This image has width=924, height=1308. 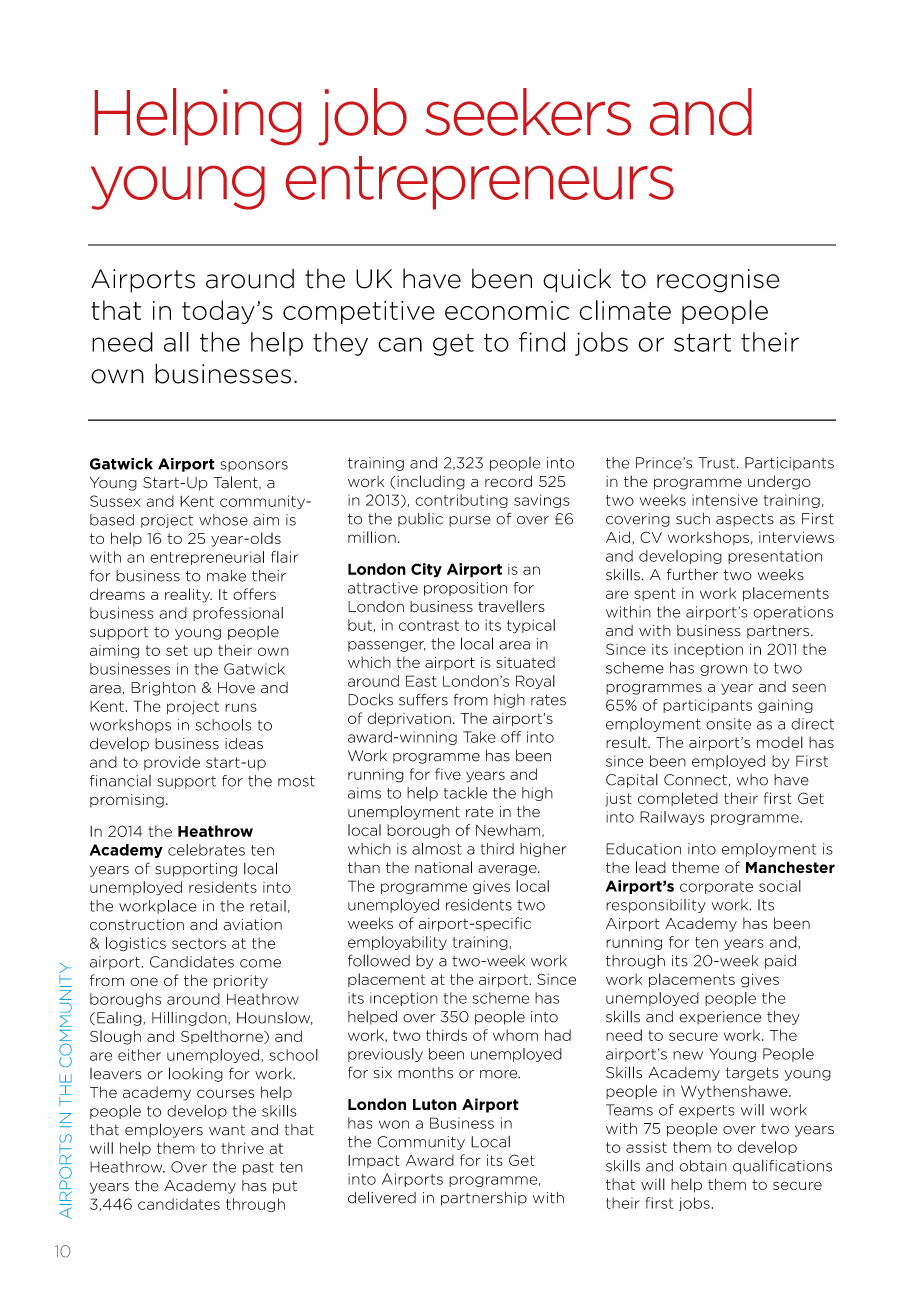 I want to click on entrepreneurs, so click(x=480, y=183).
